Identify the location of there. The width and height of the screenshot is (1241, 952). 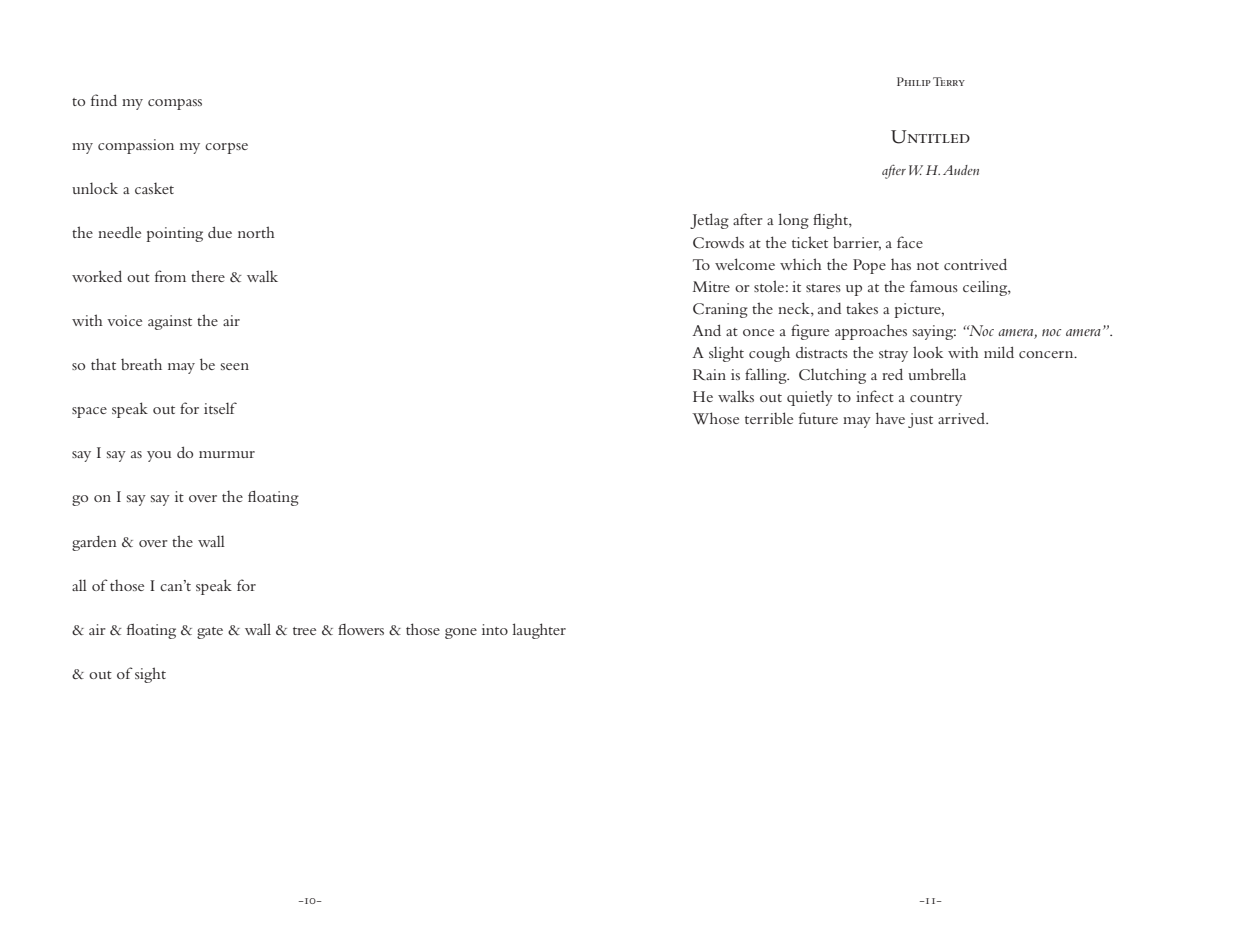
(208, 276).
